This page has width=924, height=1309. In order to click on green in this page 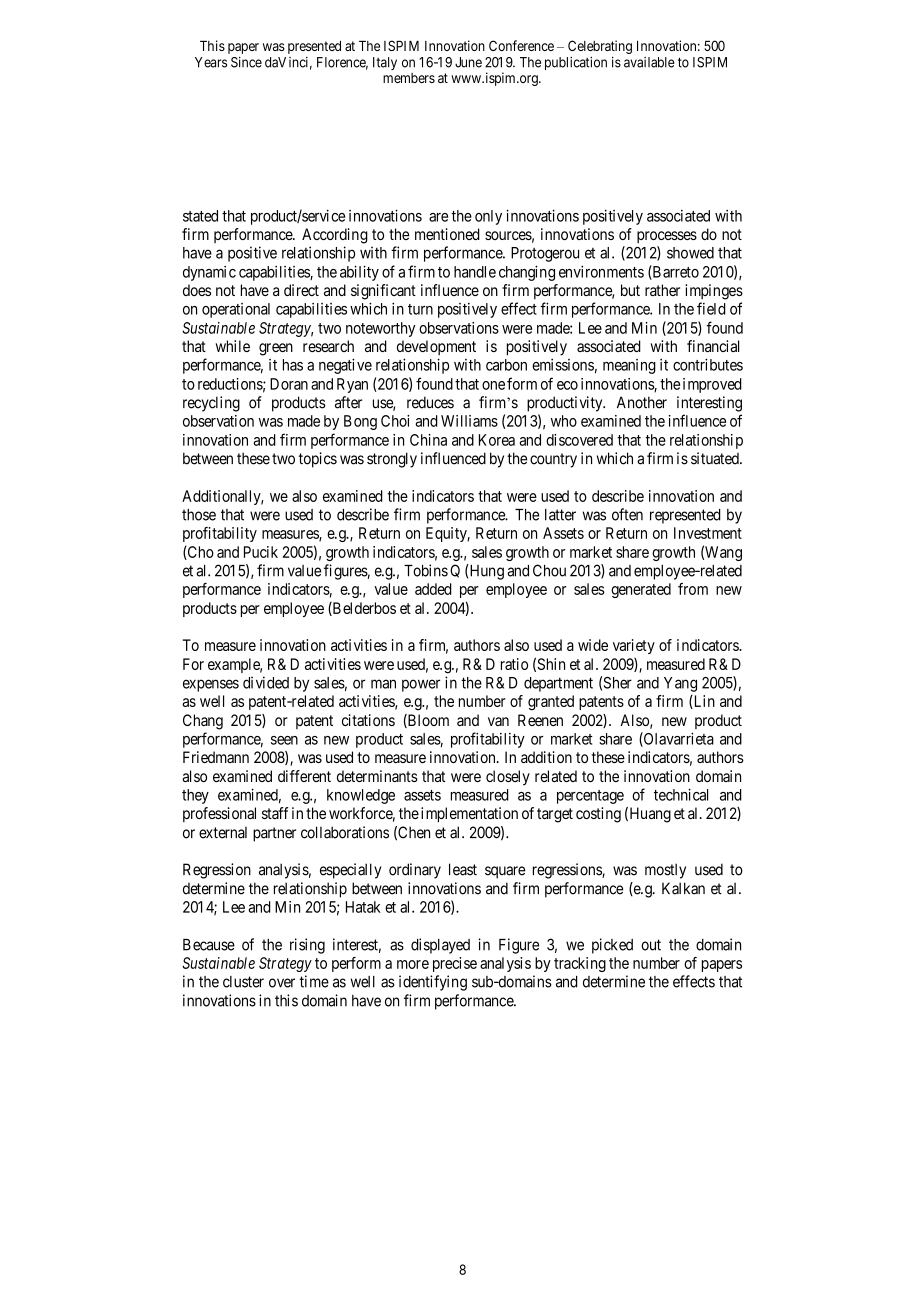, I will do `click(276, 349)`.
